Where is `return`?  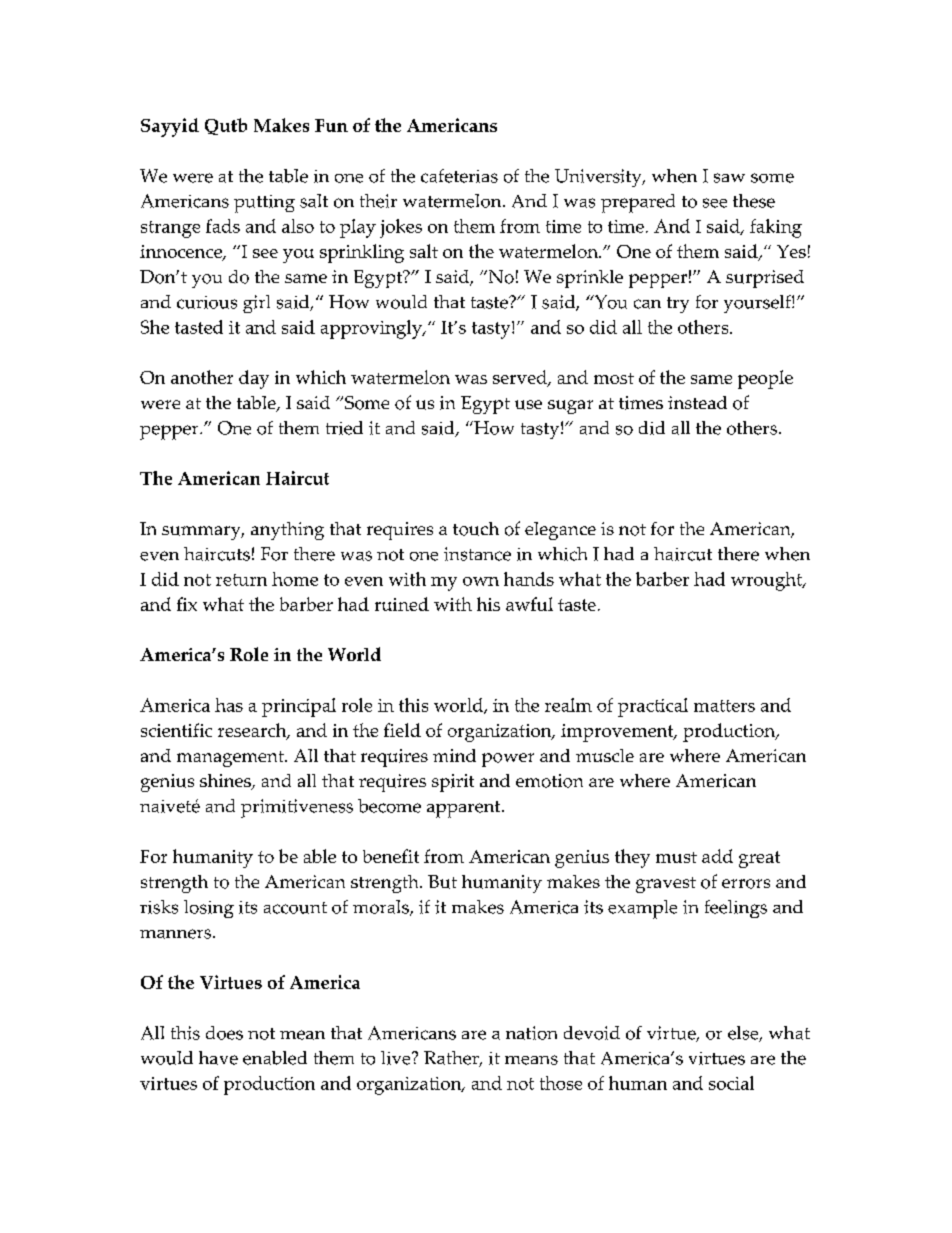
return is located at coordinates (241, 580).
